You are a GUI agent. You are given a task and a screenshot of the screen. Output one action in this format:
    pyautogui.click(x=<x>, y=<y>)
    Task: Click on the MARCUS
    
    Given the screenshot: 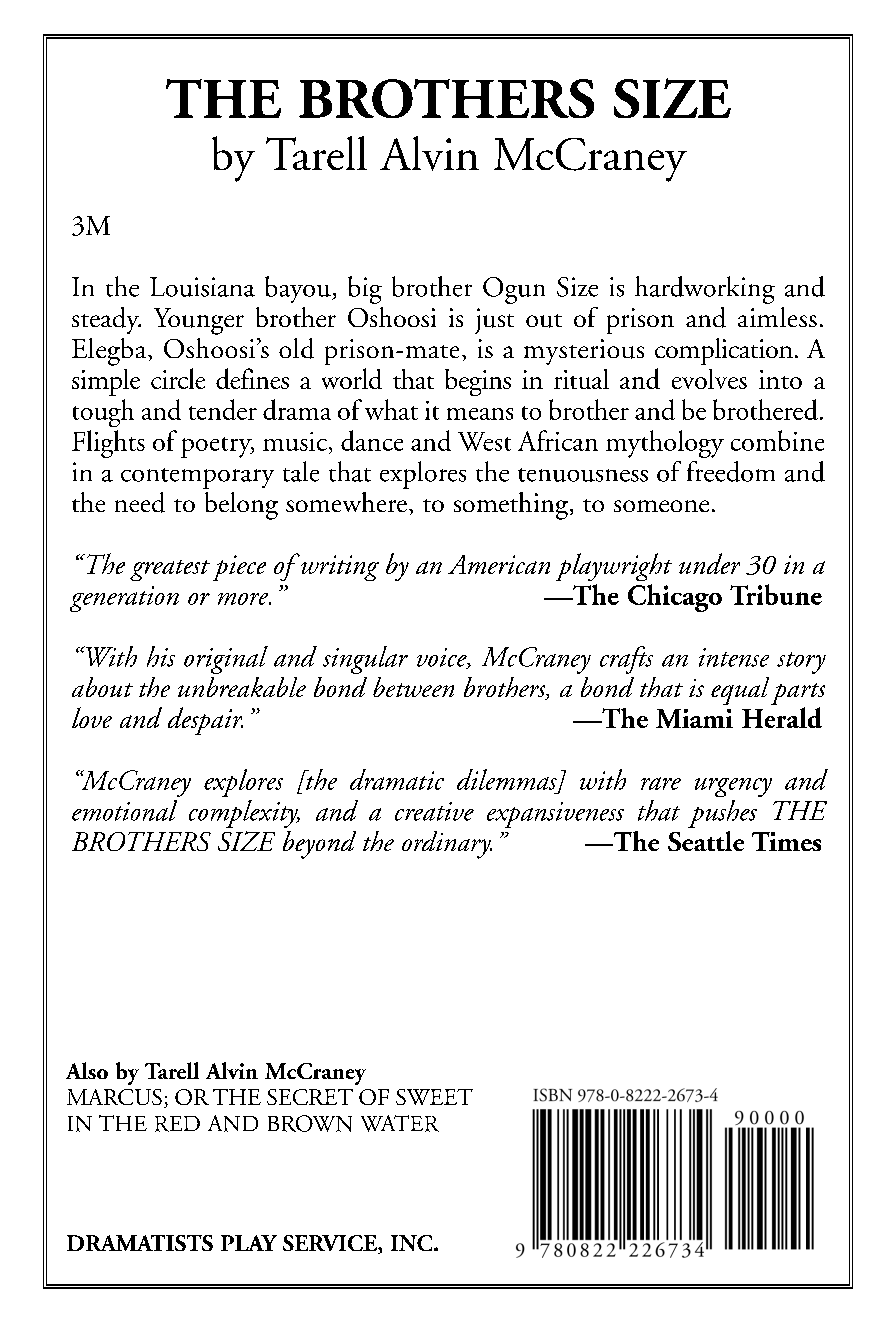 What is the action you would take?
    pyautogui.click(x=114, y=1097)
